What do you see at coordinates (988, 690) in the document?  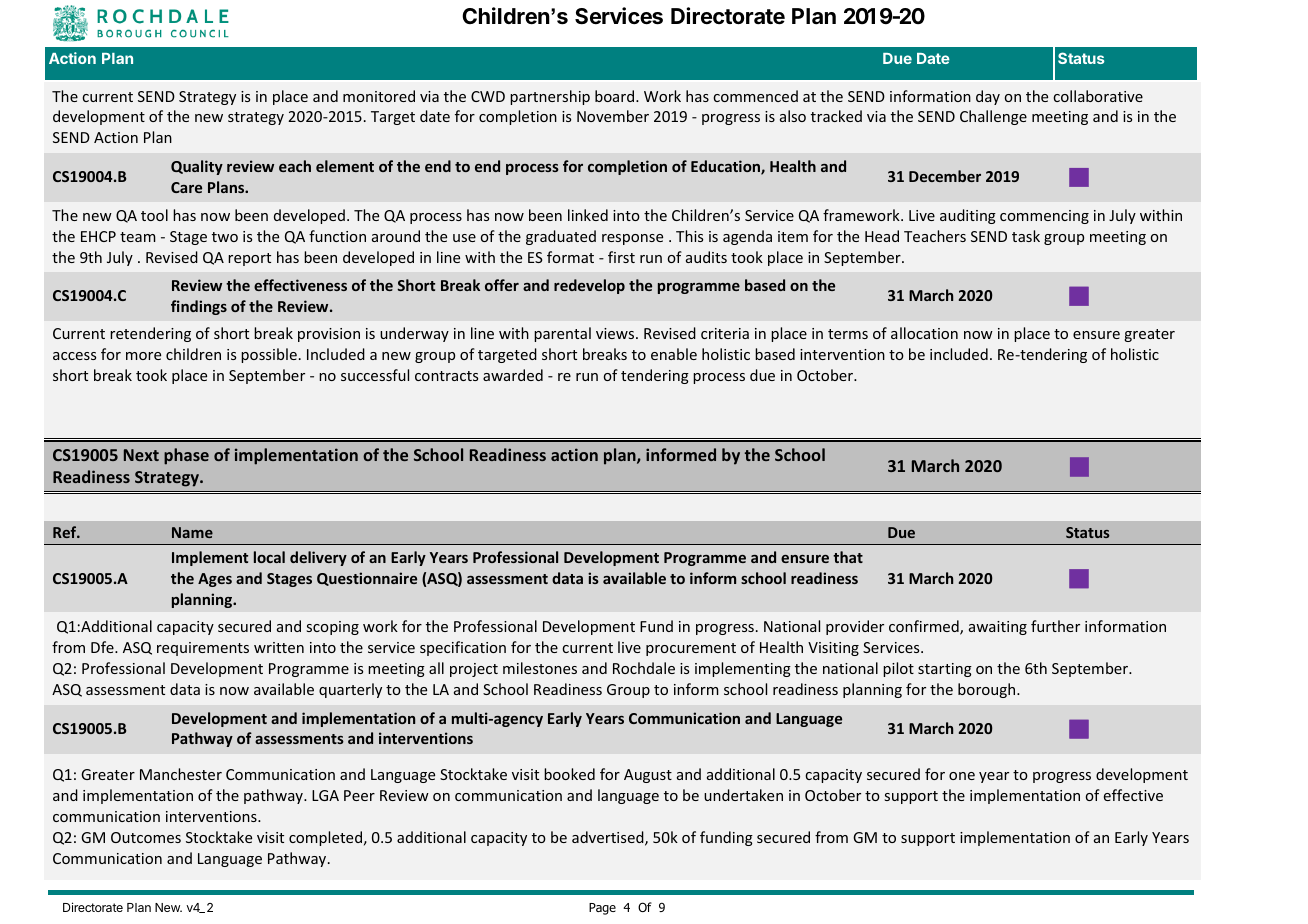 I see `borough` at bounding box center [988, 690].
